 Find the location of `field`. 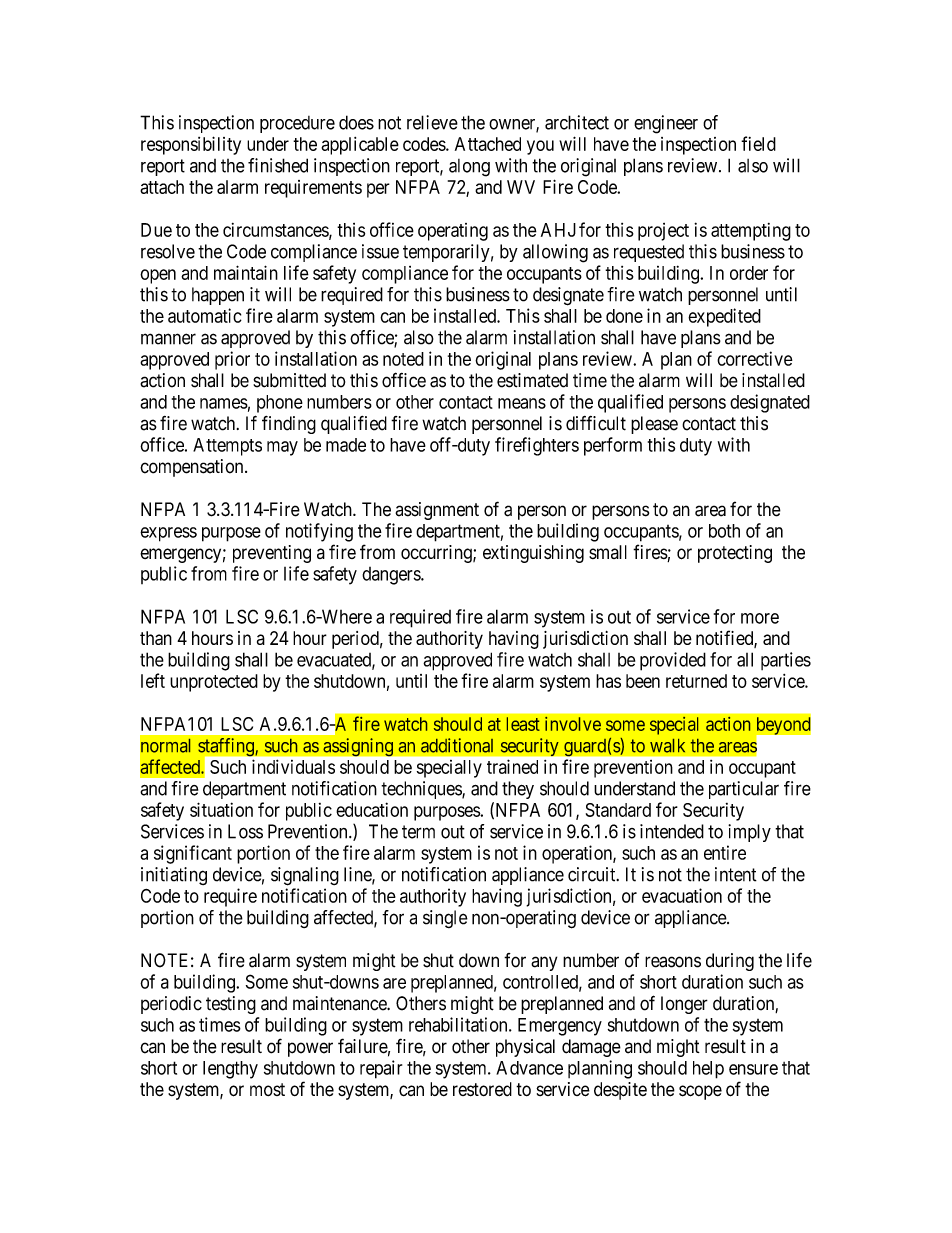

field is located at coordinates (758, 143).
